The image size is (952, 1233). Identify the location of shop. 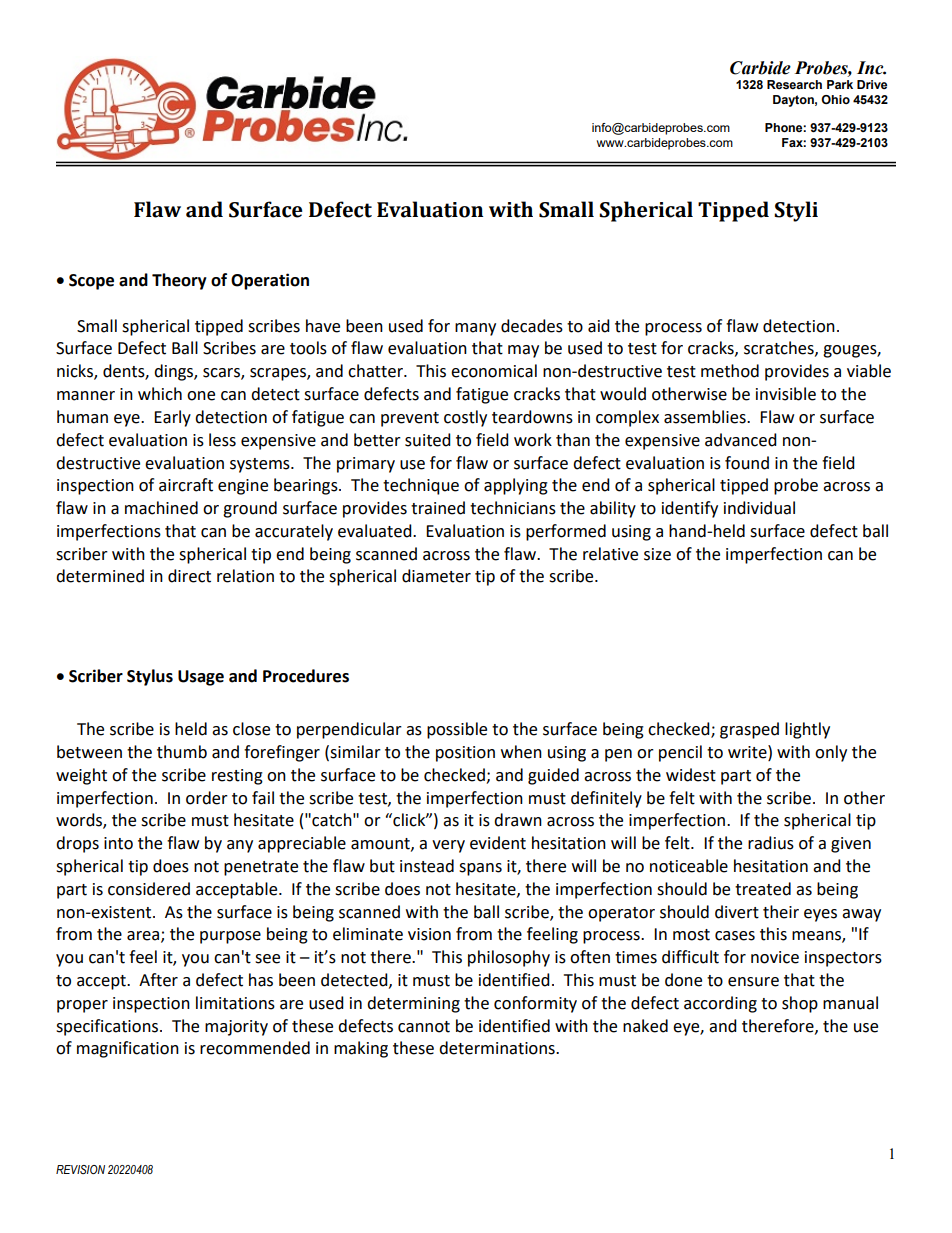
(800, 1004).
